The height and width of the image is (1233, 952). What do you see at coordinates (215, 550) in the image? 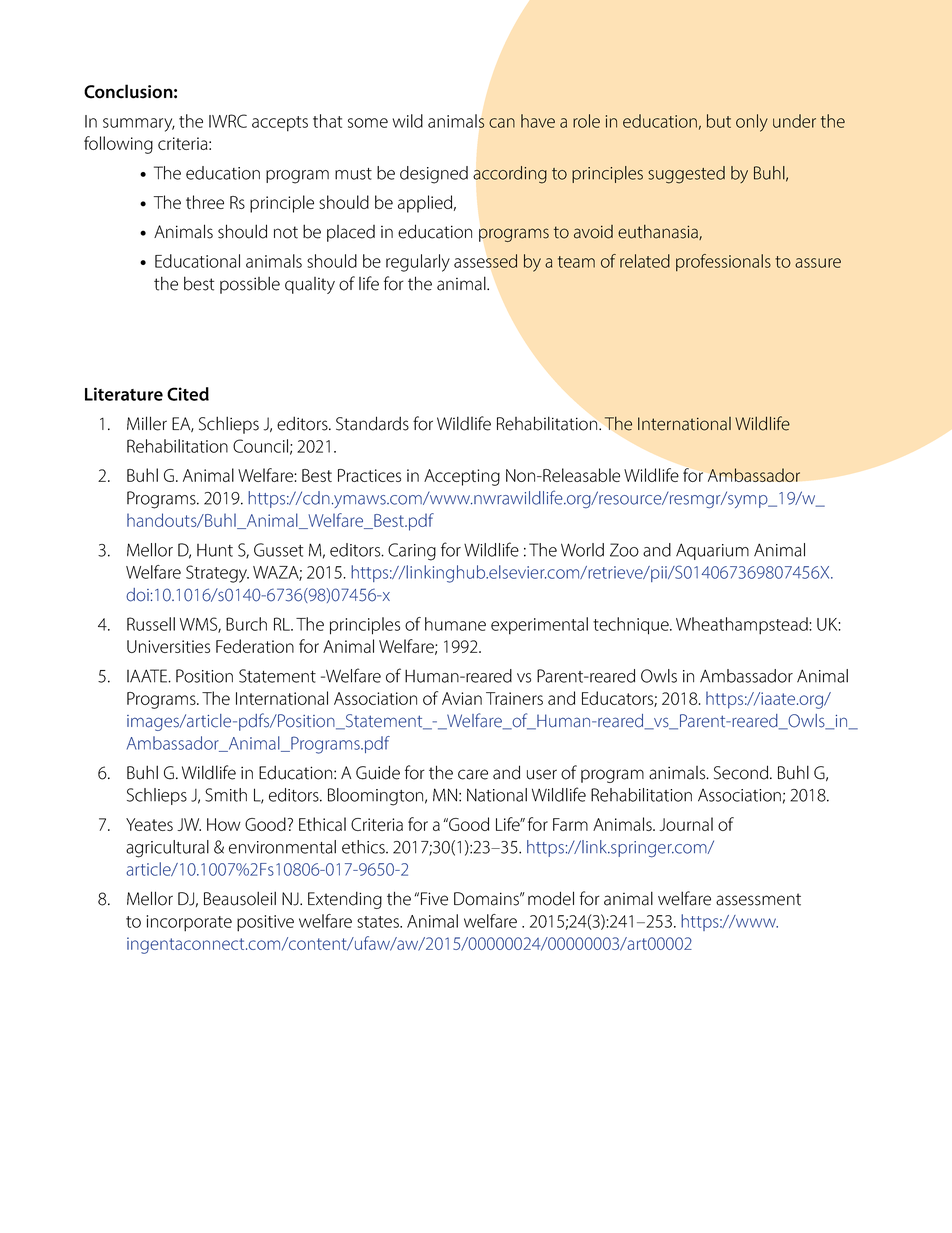
I see `Hunt` at bounding box center [215, 550].
